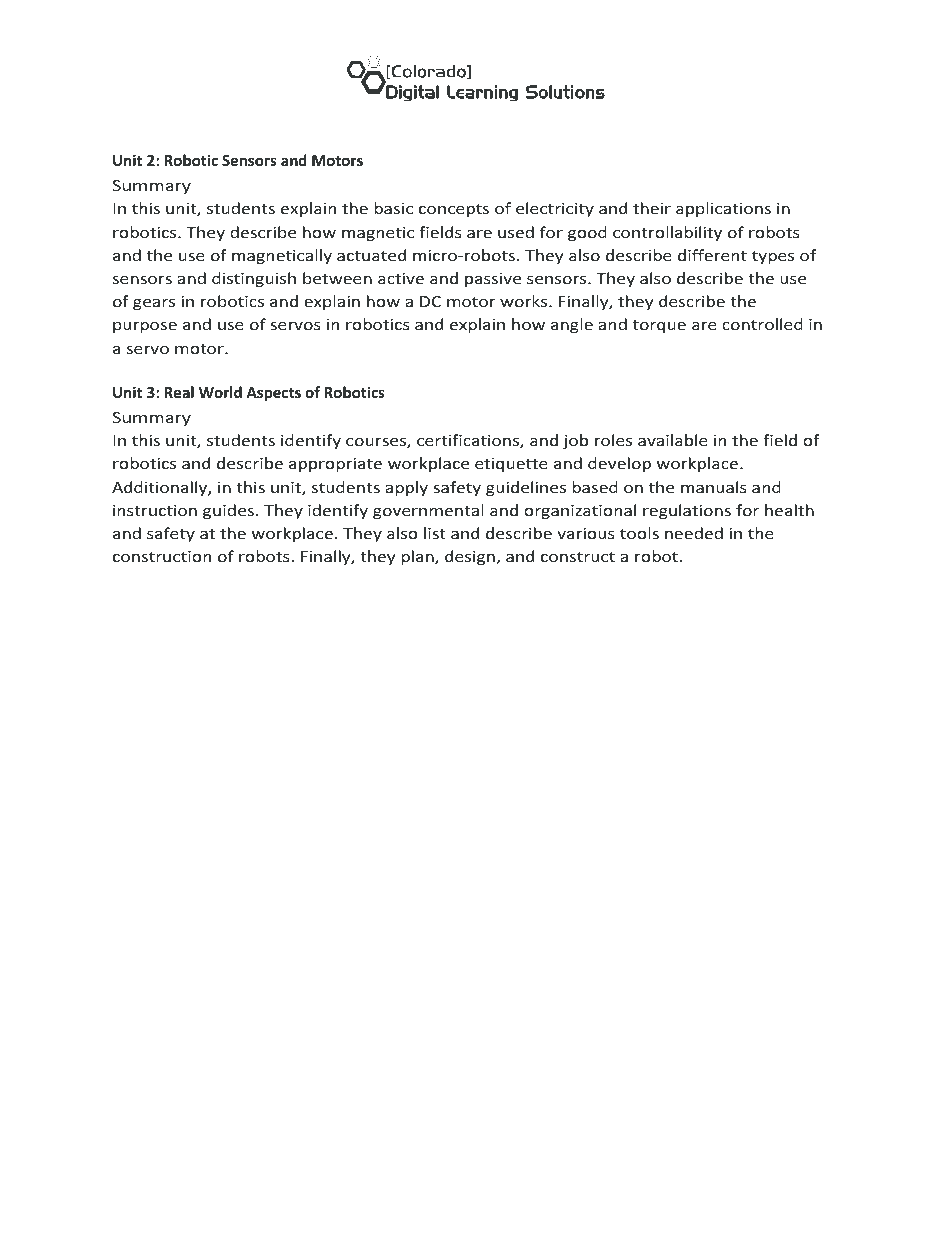 This document has height=1233, width=952. I want to click on guides, so click(230, 511).
